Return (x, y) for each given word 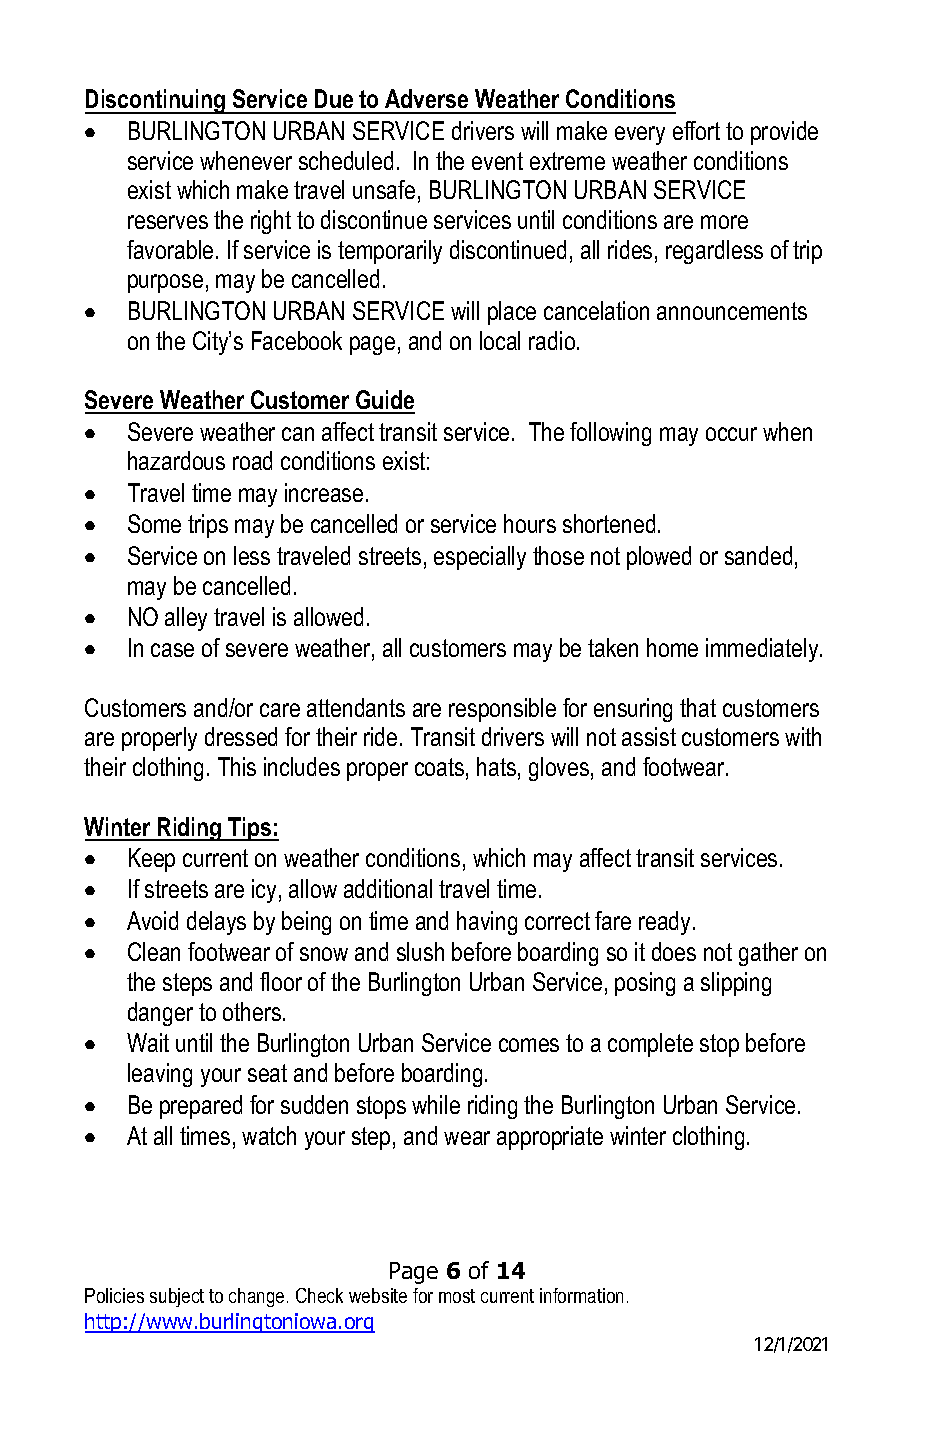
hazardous (176, 460)
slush (420, 951)
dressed (241, 736)
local (500, 340)
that (698, 707)
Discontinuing (156, 101)
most (457, 1296)
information (581, 1295)
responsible (502, 710)
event (497, 161)
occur (731, 434)
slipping (736, 984)
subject (177, 1297)
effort (696, 130)
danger (160, 1014)
